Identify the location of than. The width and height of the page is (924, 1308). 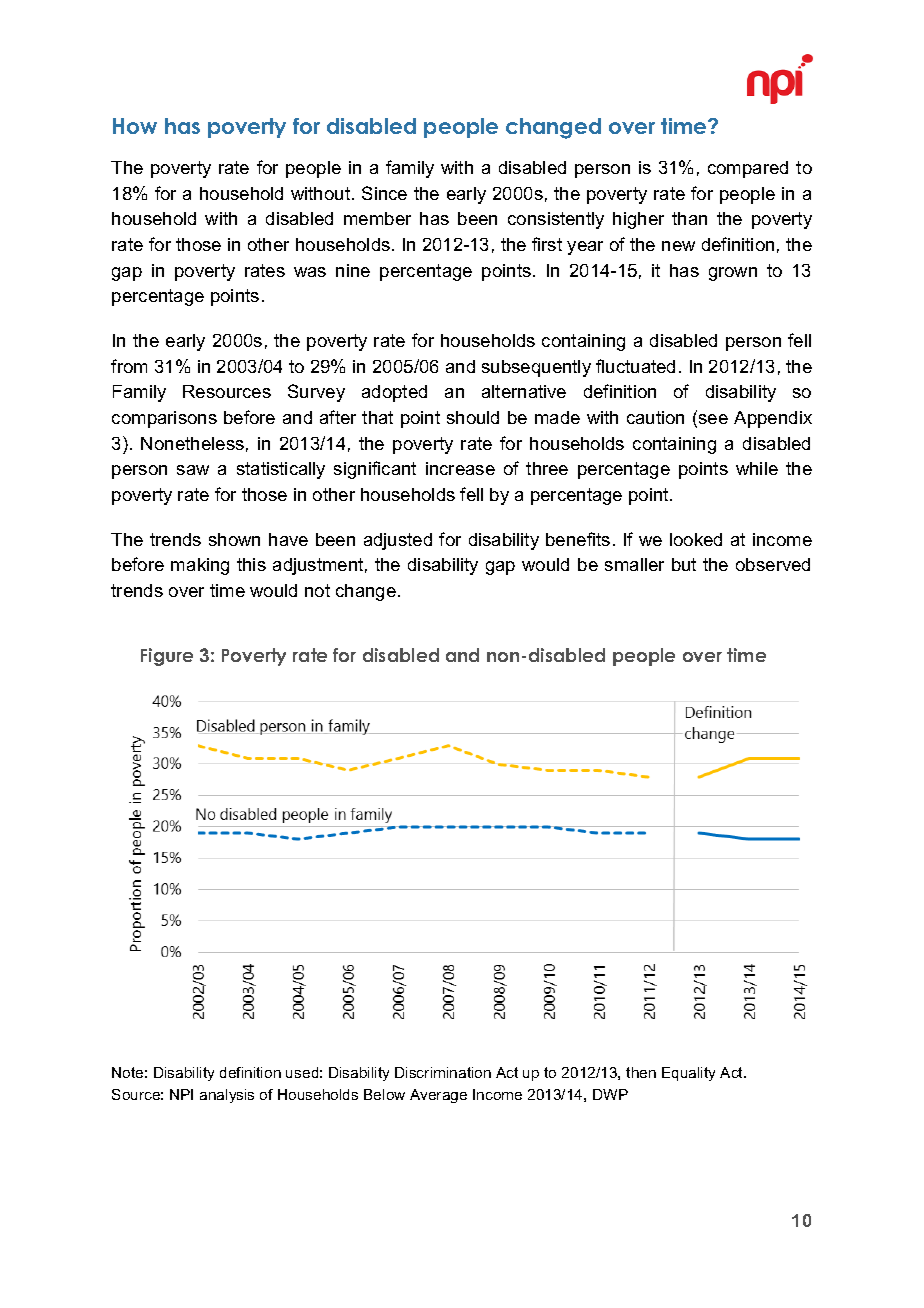
(689, 218).
